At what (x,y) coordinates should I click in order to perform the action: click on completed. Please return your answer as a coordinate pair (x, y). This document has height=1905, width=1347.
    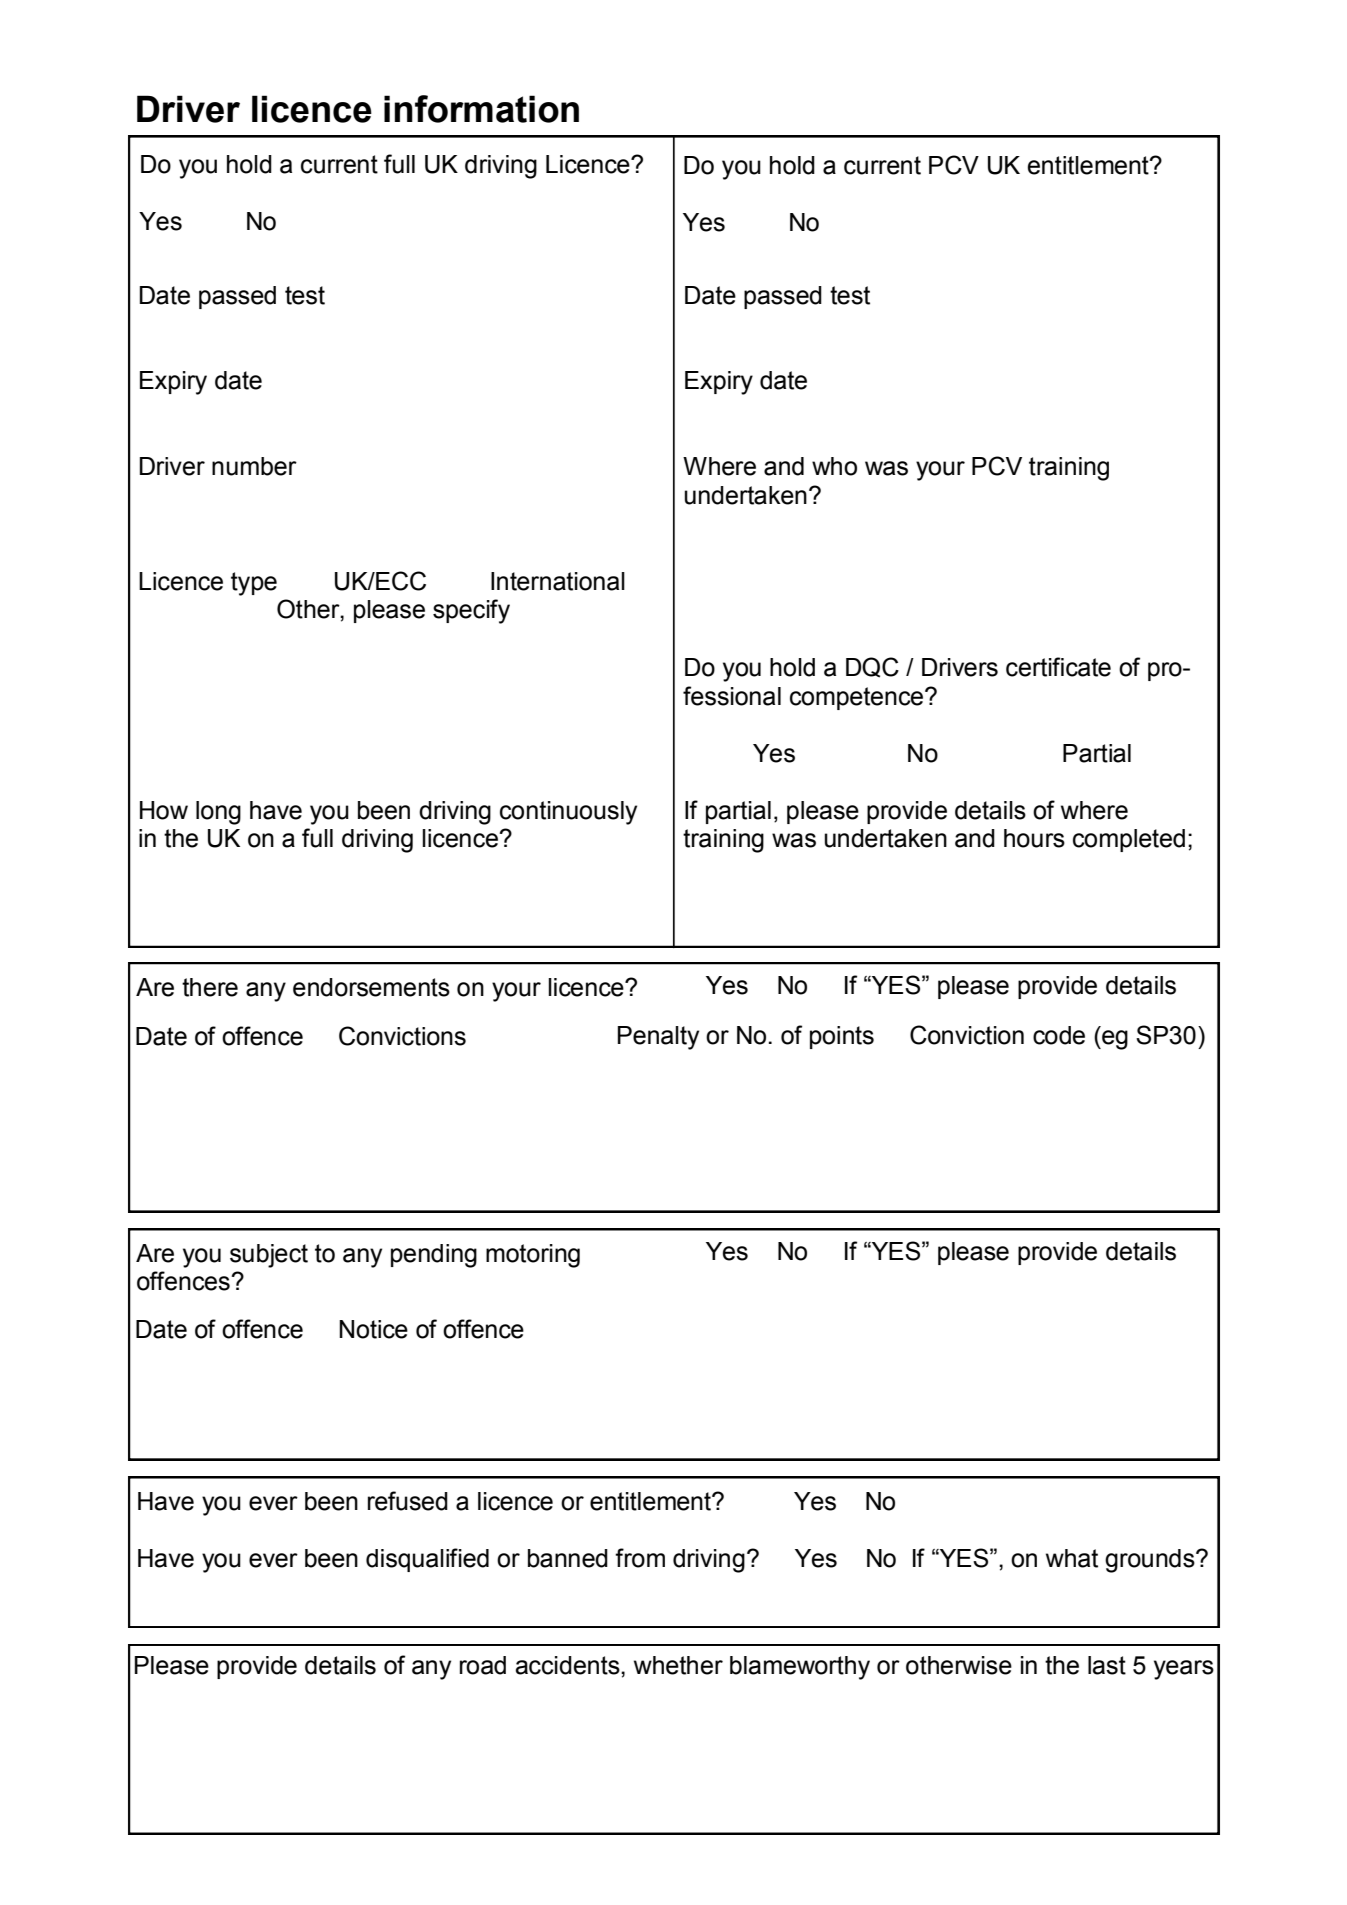
    Looking at the image, I should click on (1129, 840).
